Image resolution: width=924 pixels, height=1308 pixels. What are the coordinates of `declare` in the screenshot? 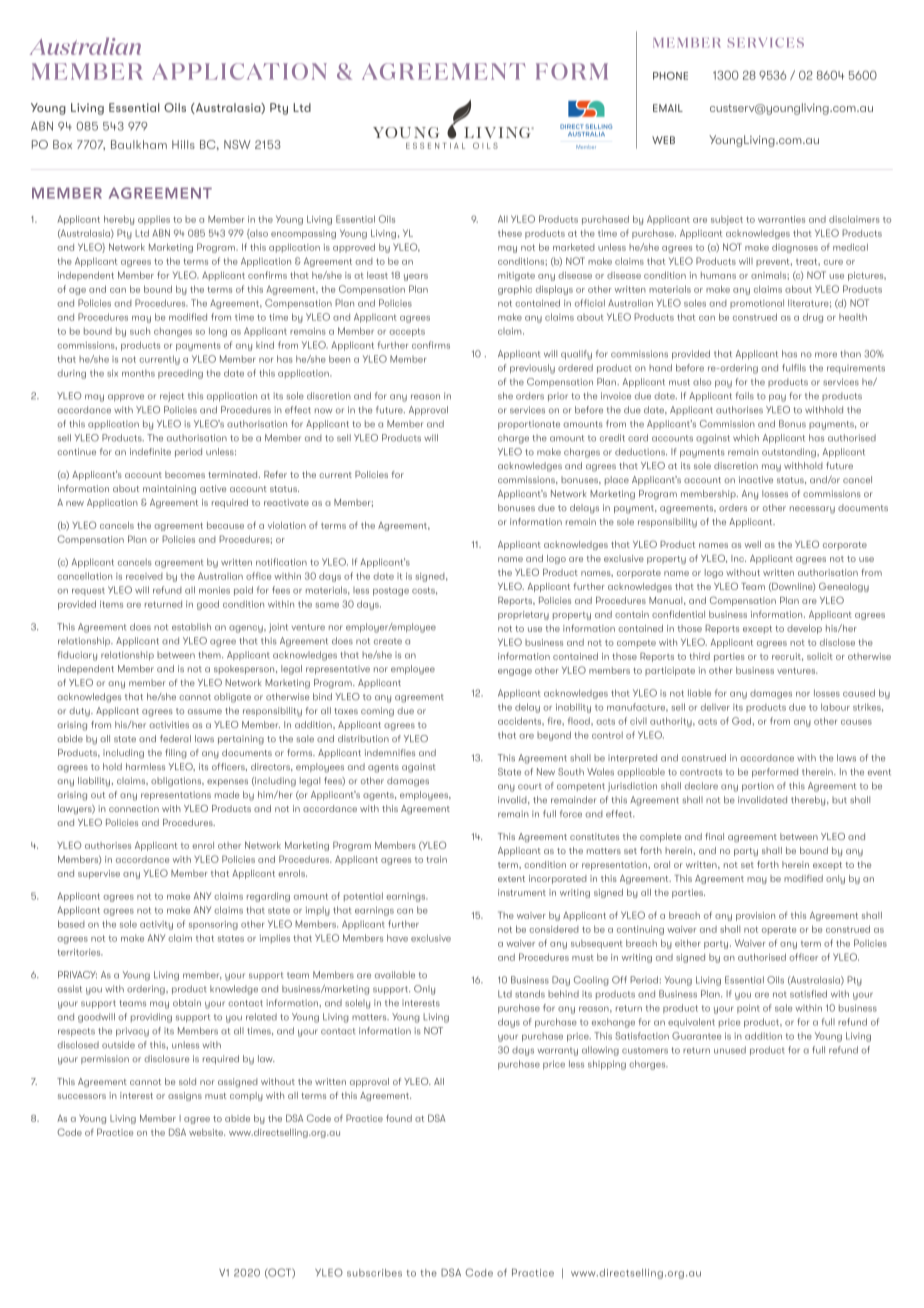 It's located at (701, 786).
